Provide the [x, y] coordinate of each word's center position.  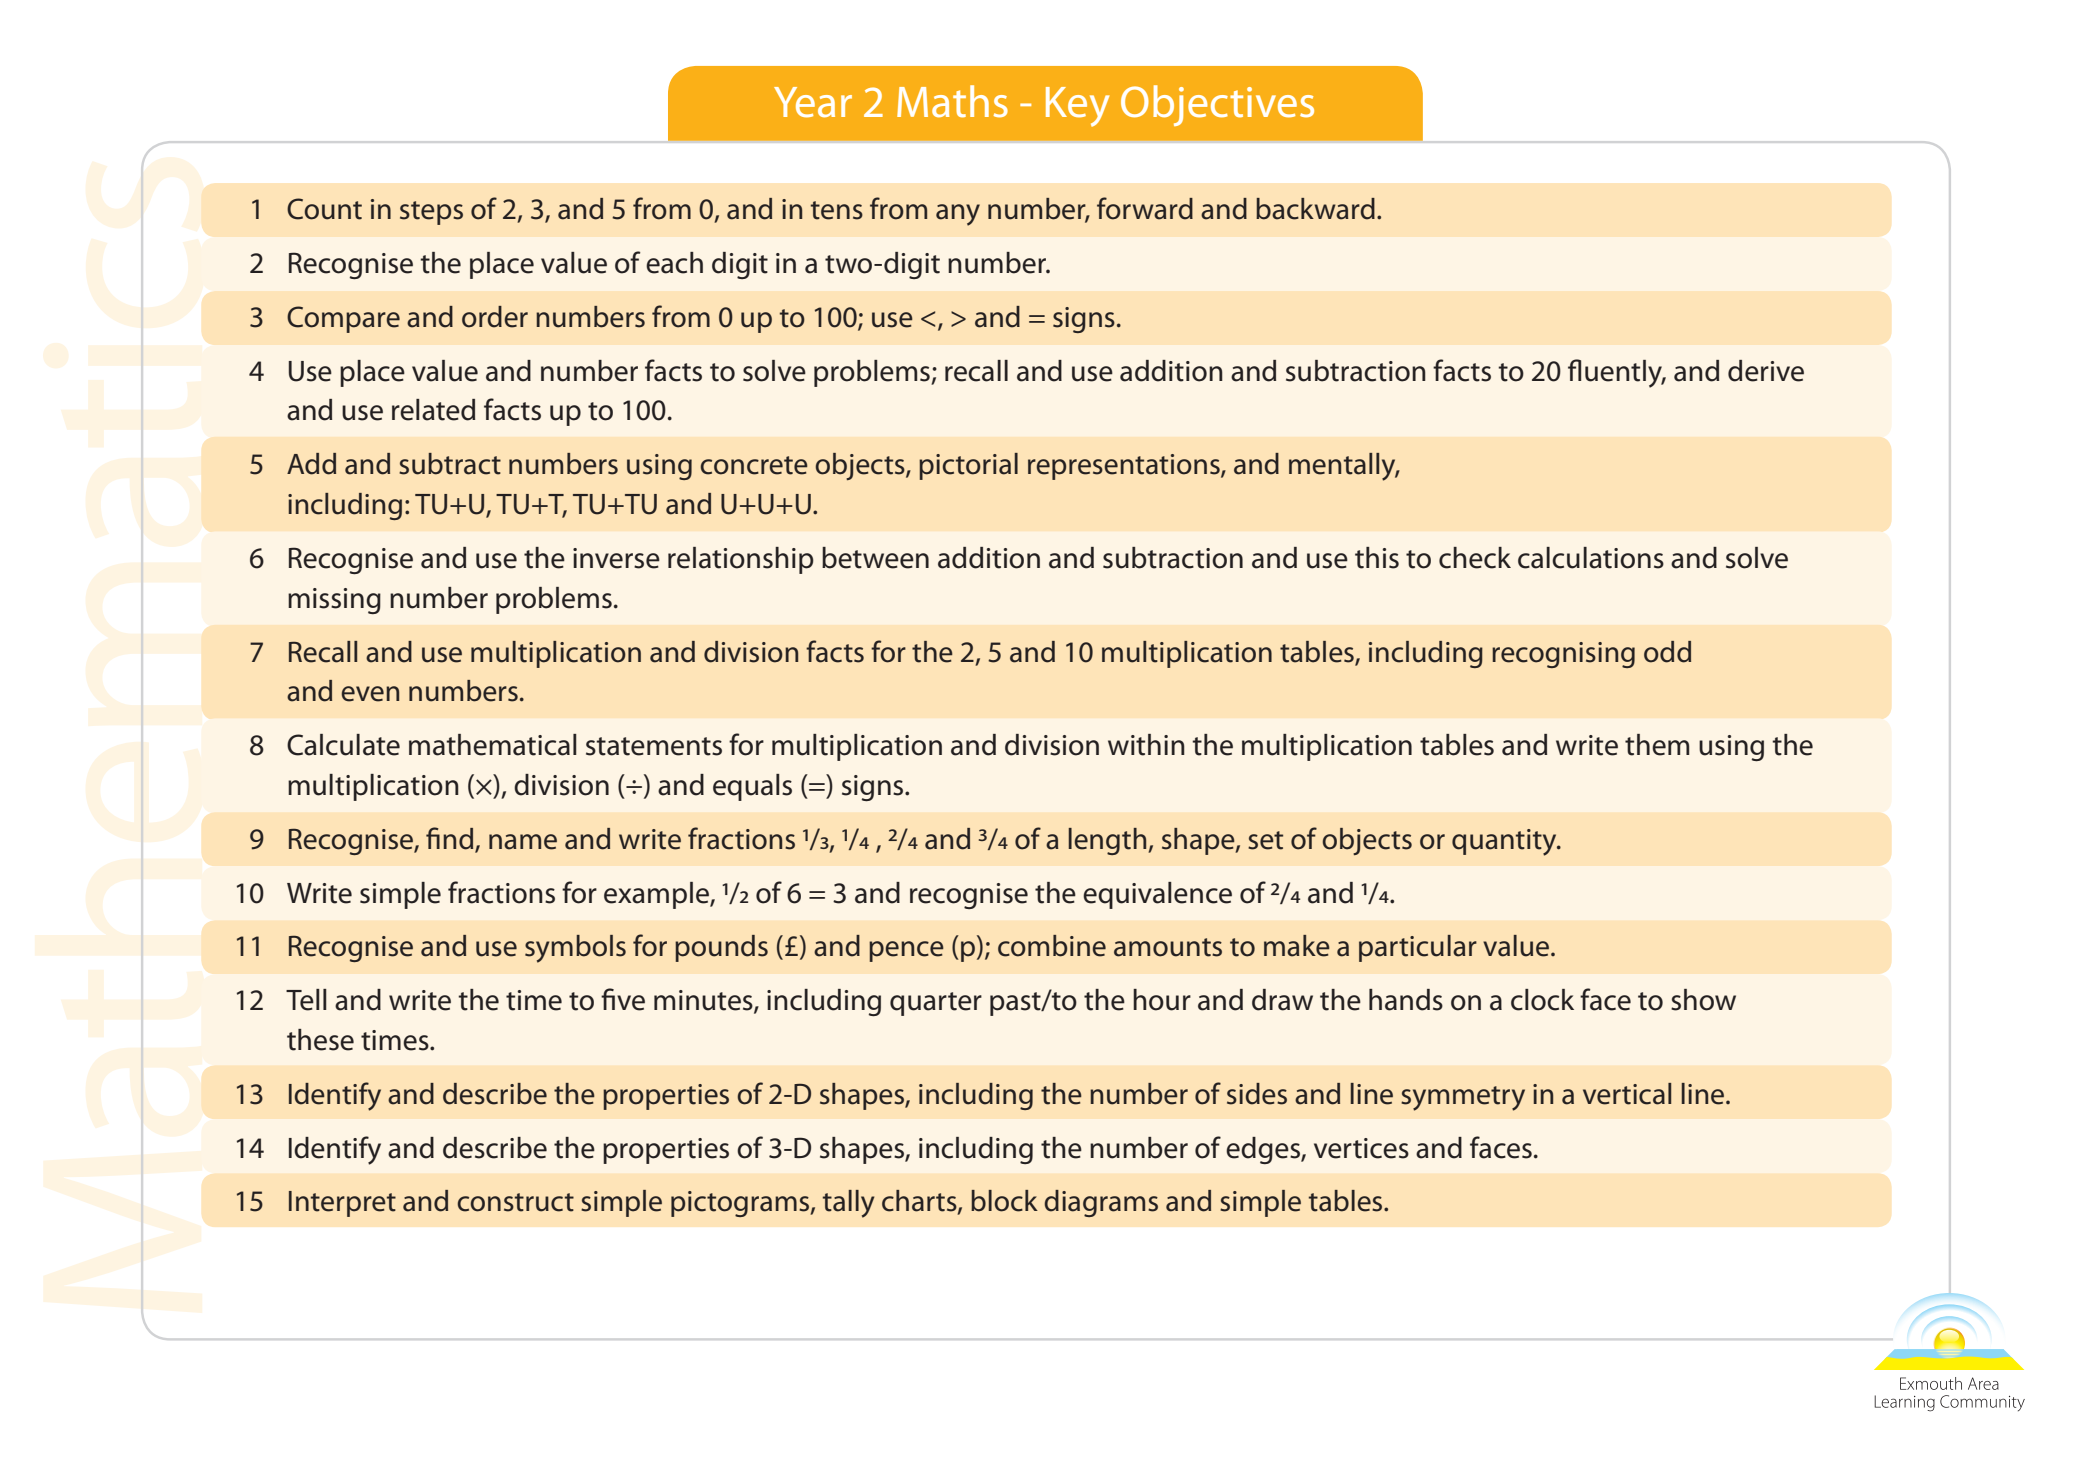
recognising [1563, 655]
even [370, 694]
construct [516, 1202]
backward [1315, 209]
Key [1077, 107]
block [1004, 1201]
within [1146, 745]
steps [431, 213]
